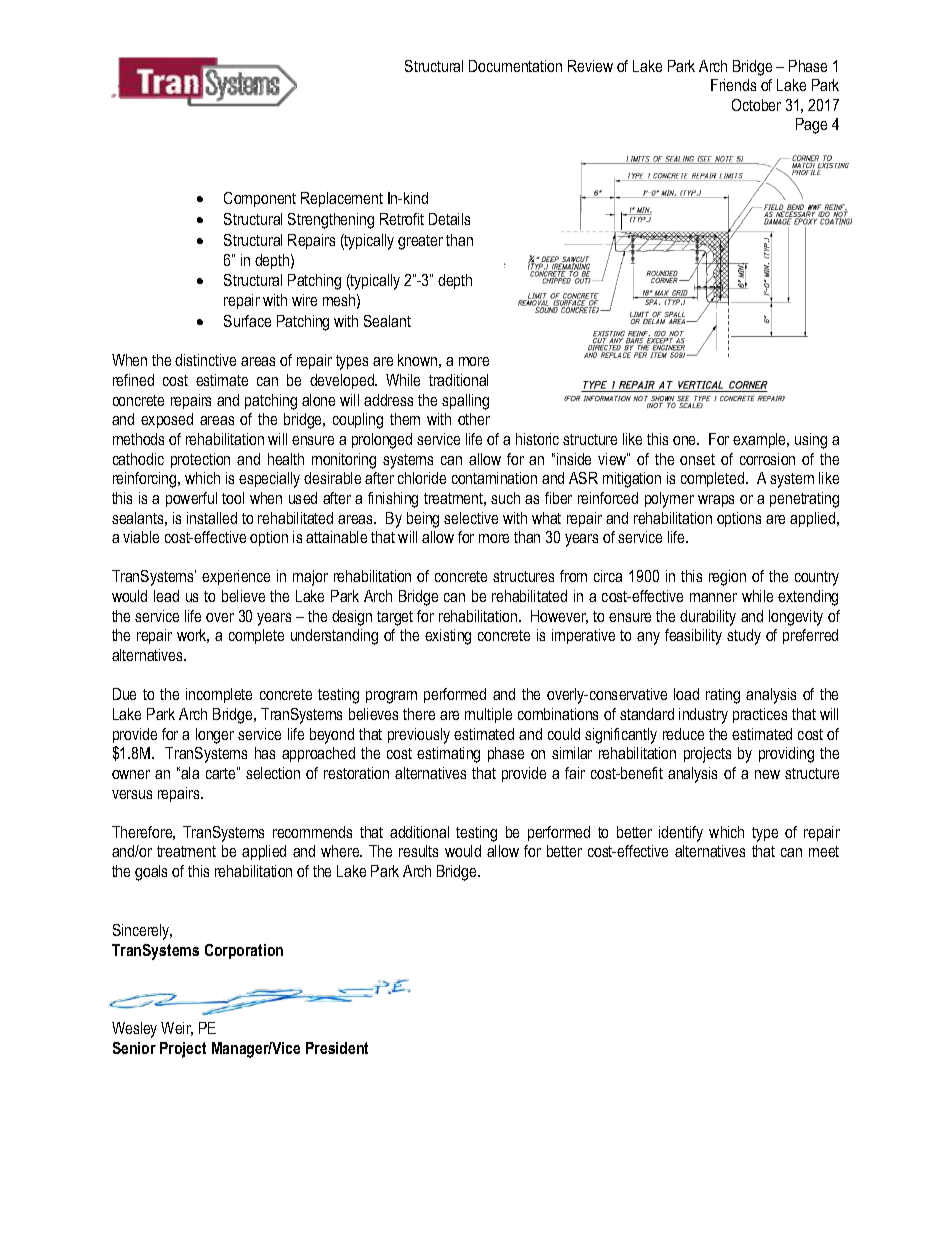 The height and width of the document is (1233, 952). What do you see at coordinates (515, 66) in the document?
I see `Documentation` at bounding box center [515, 66].
